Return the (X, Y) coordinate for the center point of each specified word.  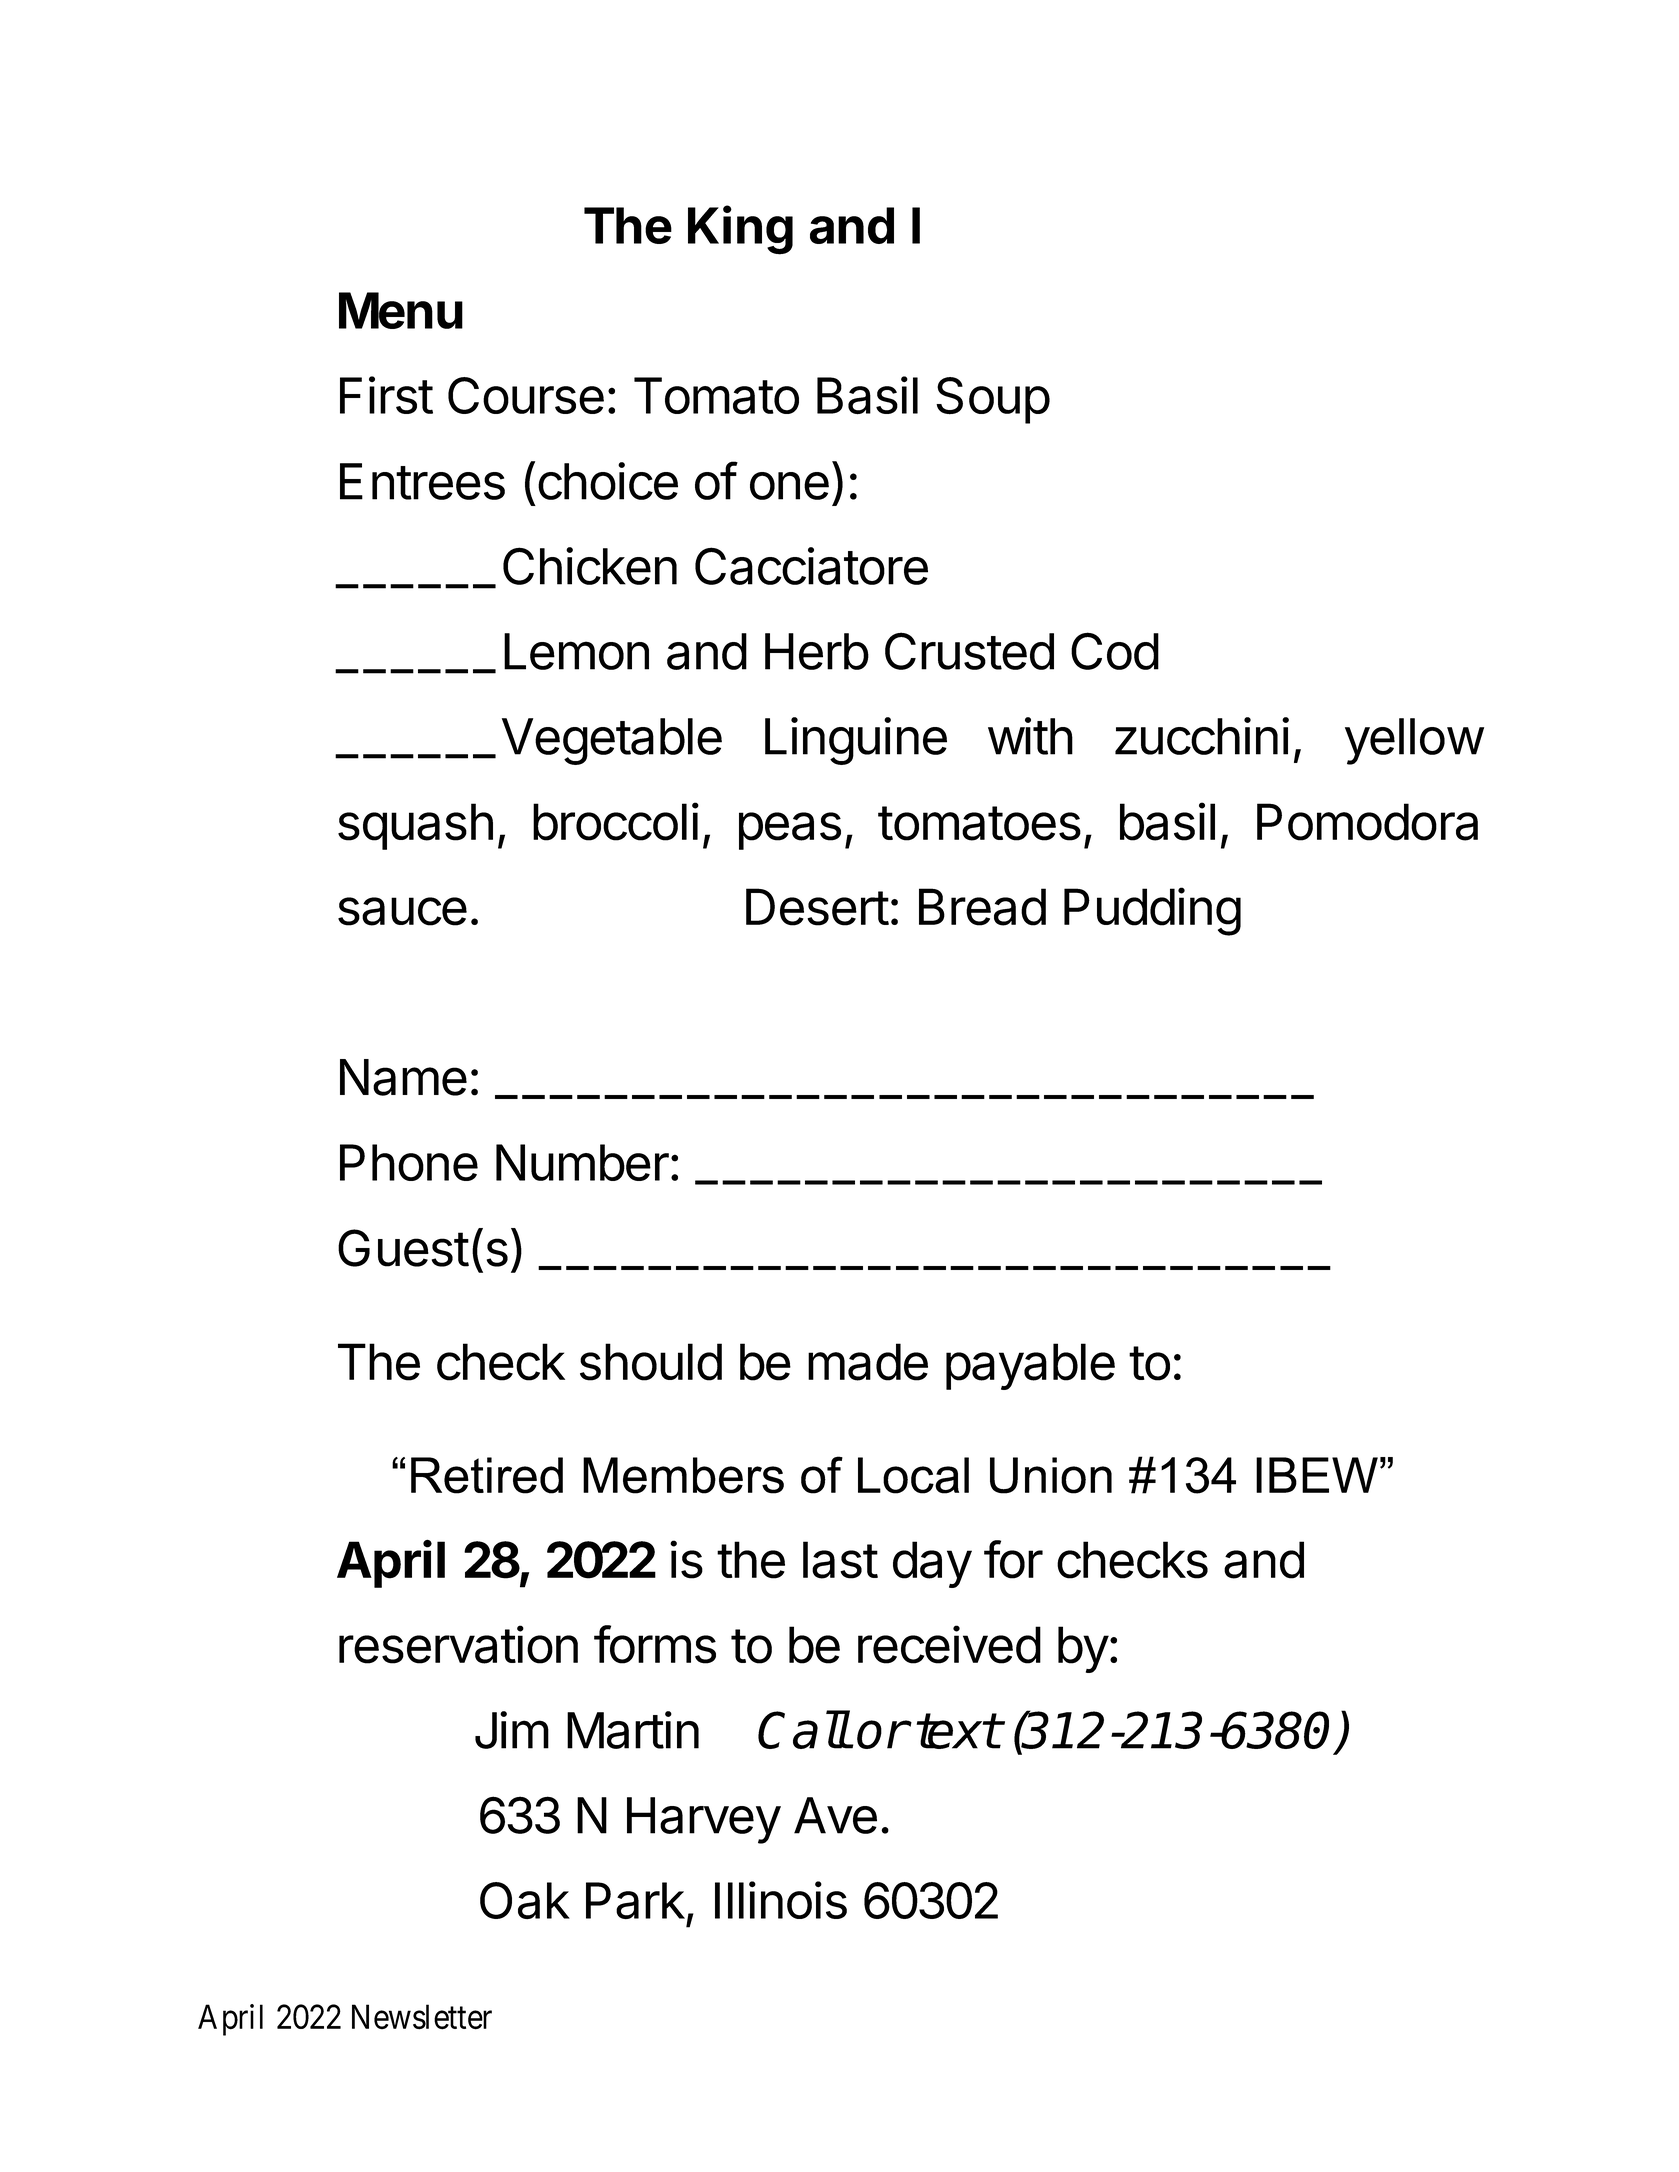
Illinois (781, 1900)
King (740, 230)
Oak (525, 1900)
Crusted (969, 651)
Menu (401, 310)
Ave (835, 1815)
